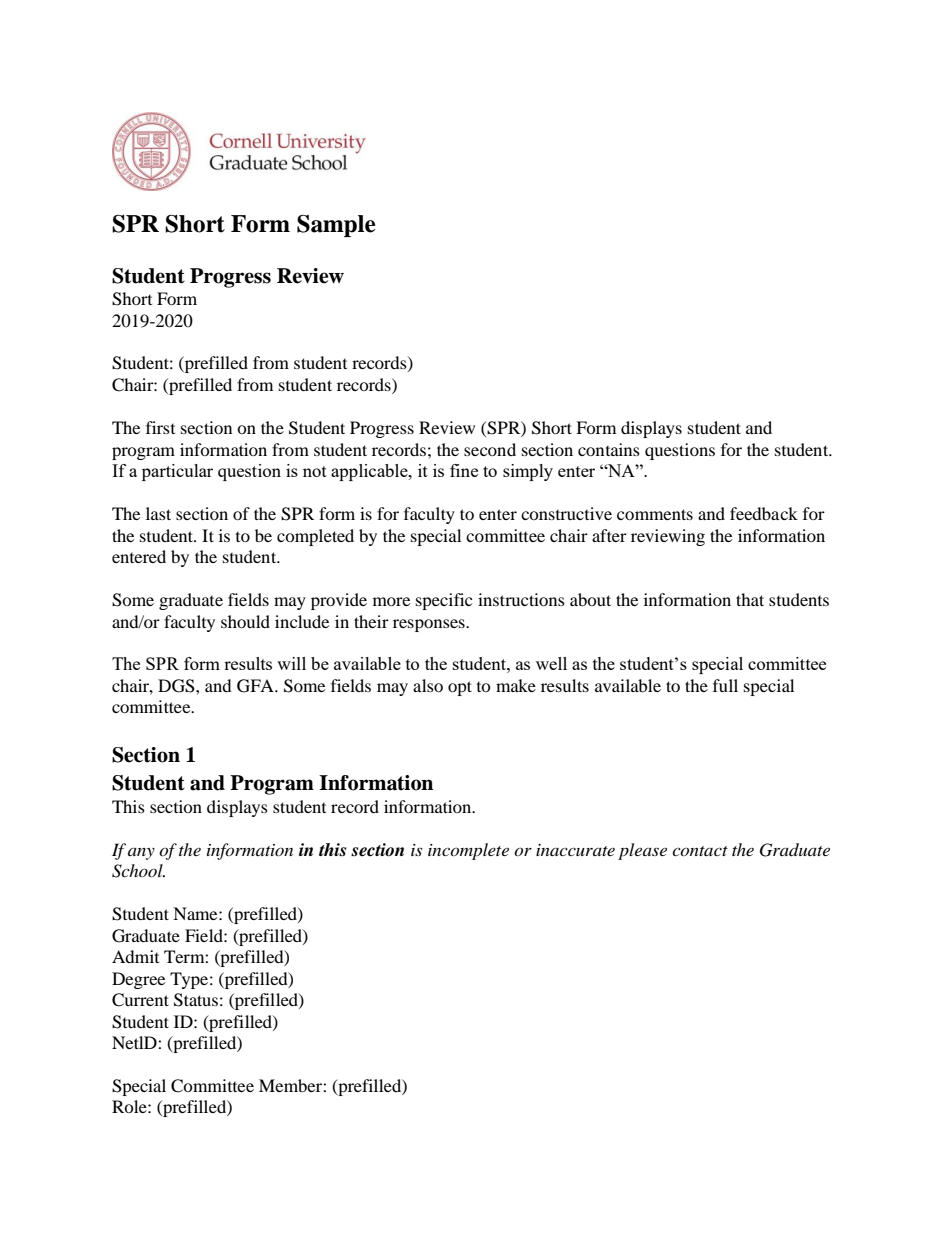  What do you see at coordinates (336, 226) in the document?
I see `Sample` at bounding box center [336, 226].
